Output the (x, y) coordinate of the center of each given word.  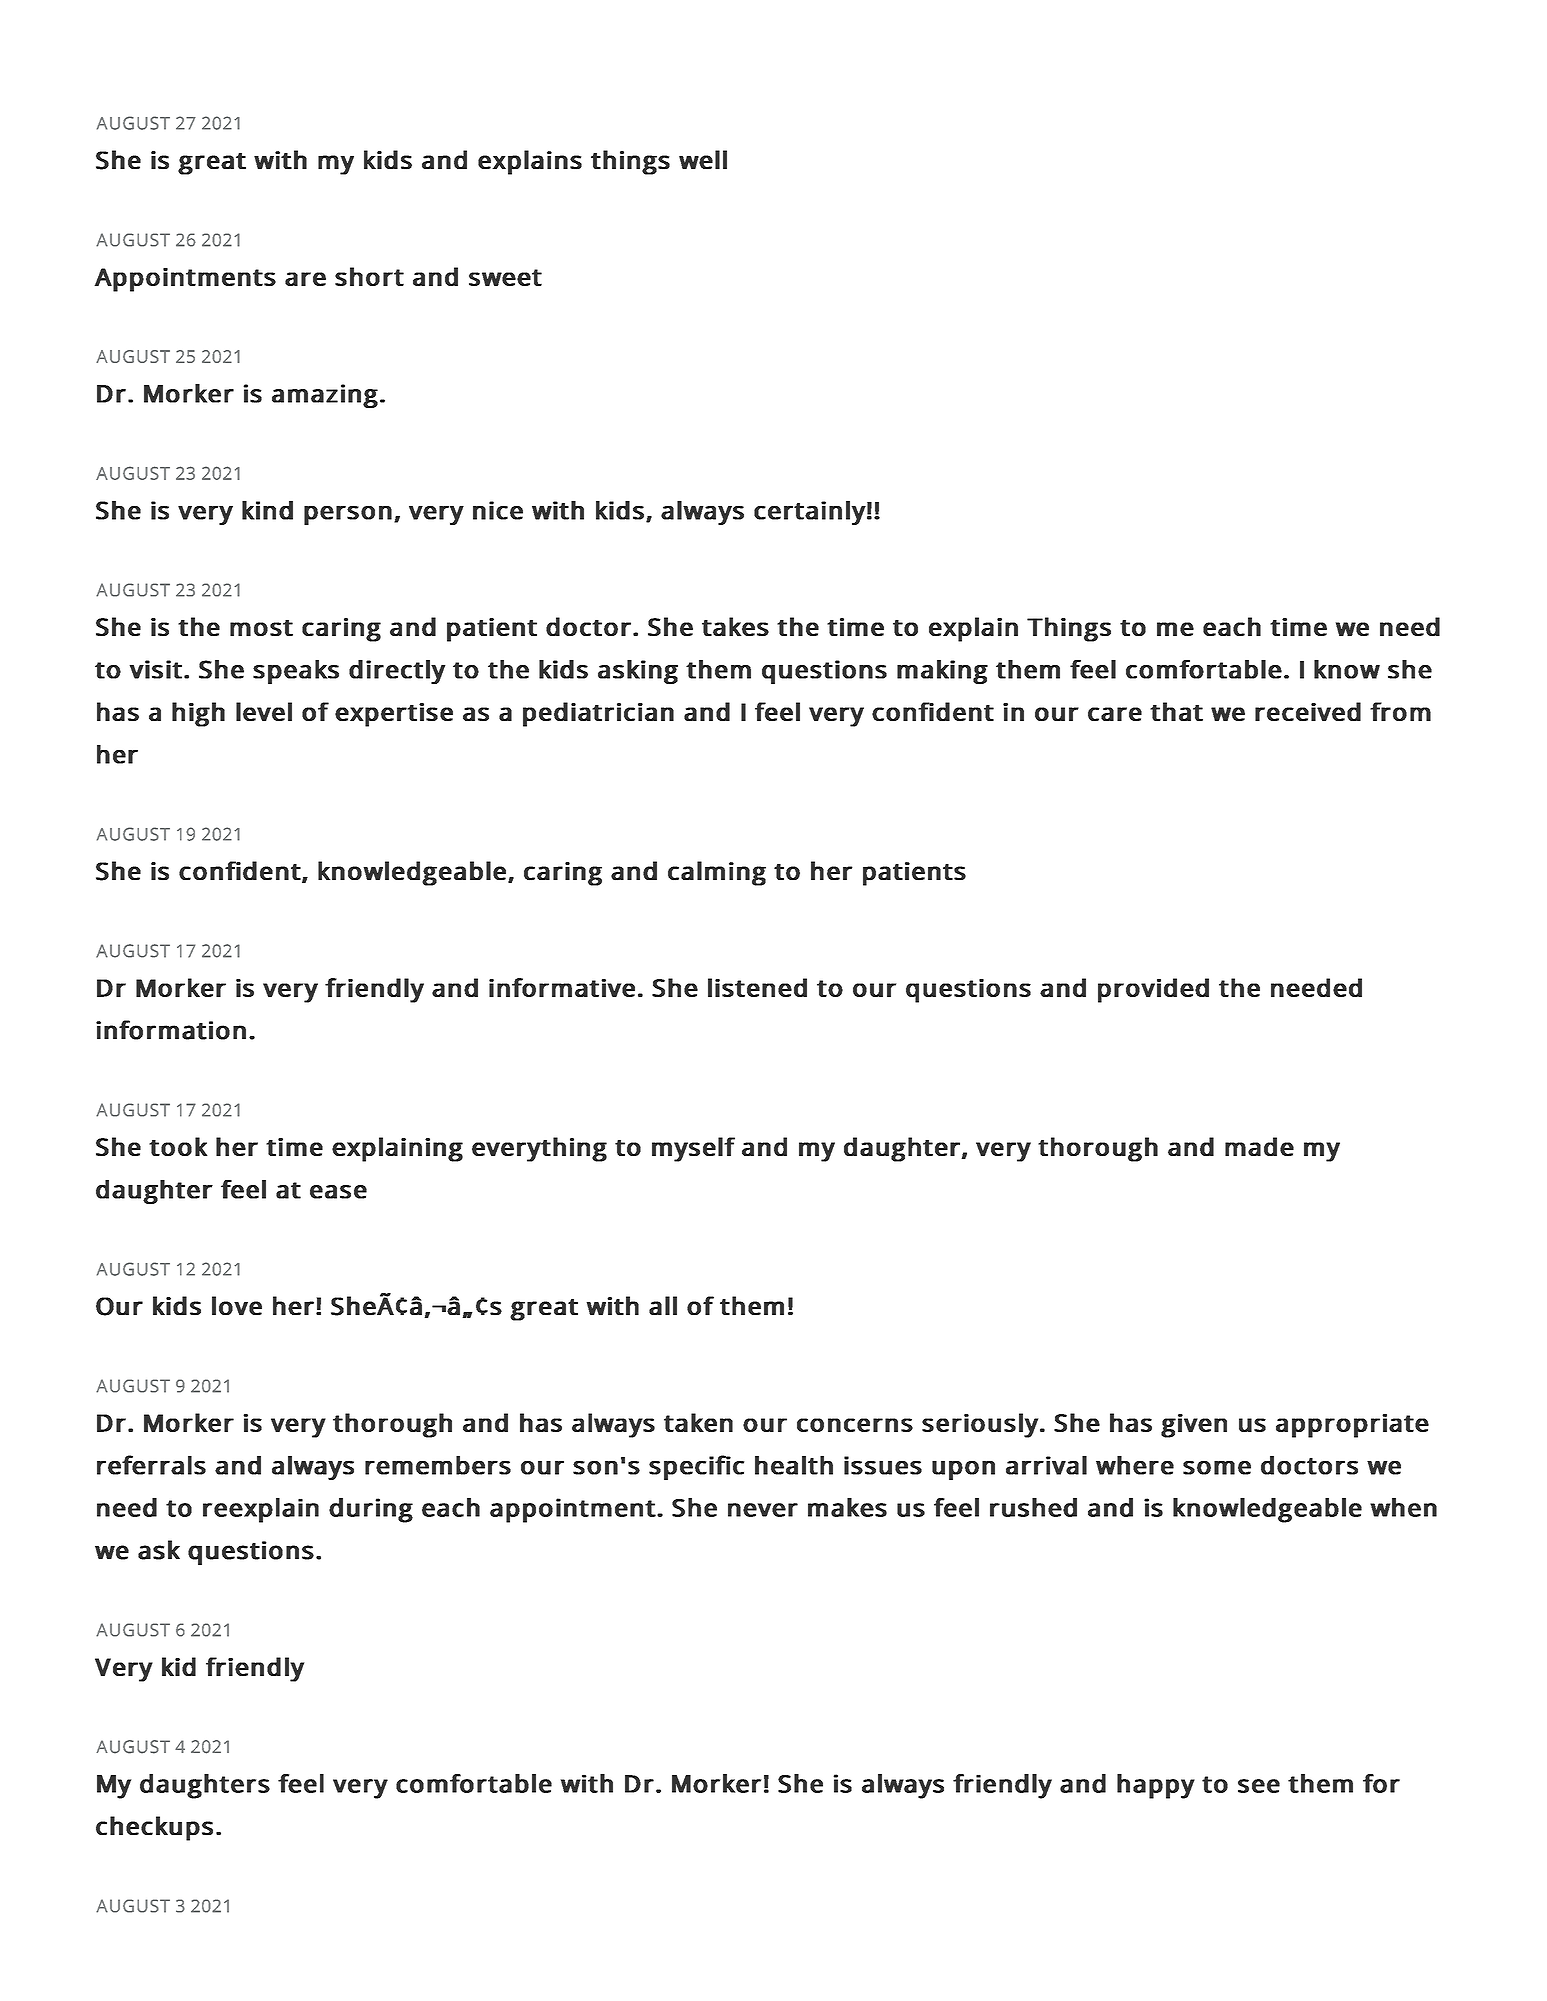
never (763, 1510)
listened (757, 987)
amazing (325, 396)
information (171, 1030)
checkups (154, 1828)
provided (1153, 990)
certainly (810, 513)
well (703, 159)
